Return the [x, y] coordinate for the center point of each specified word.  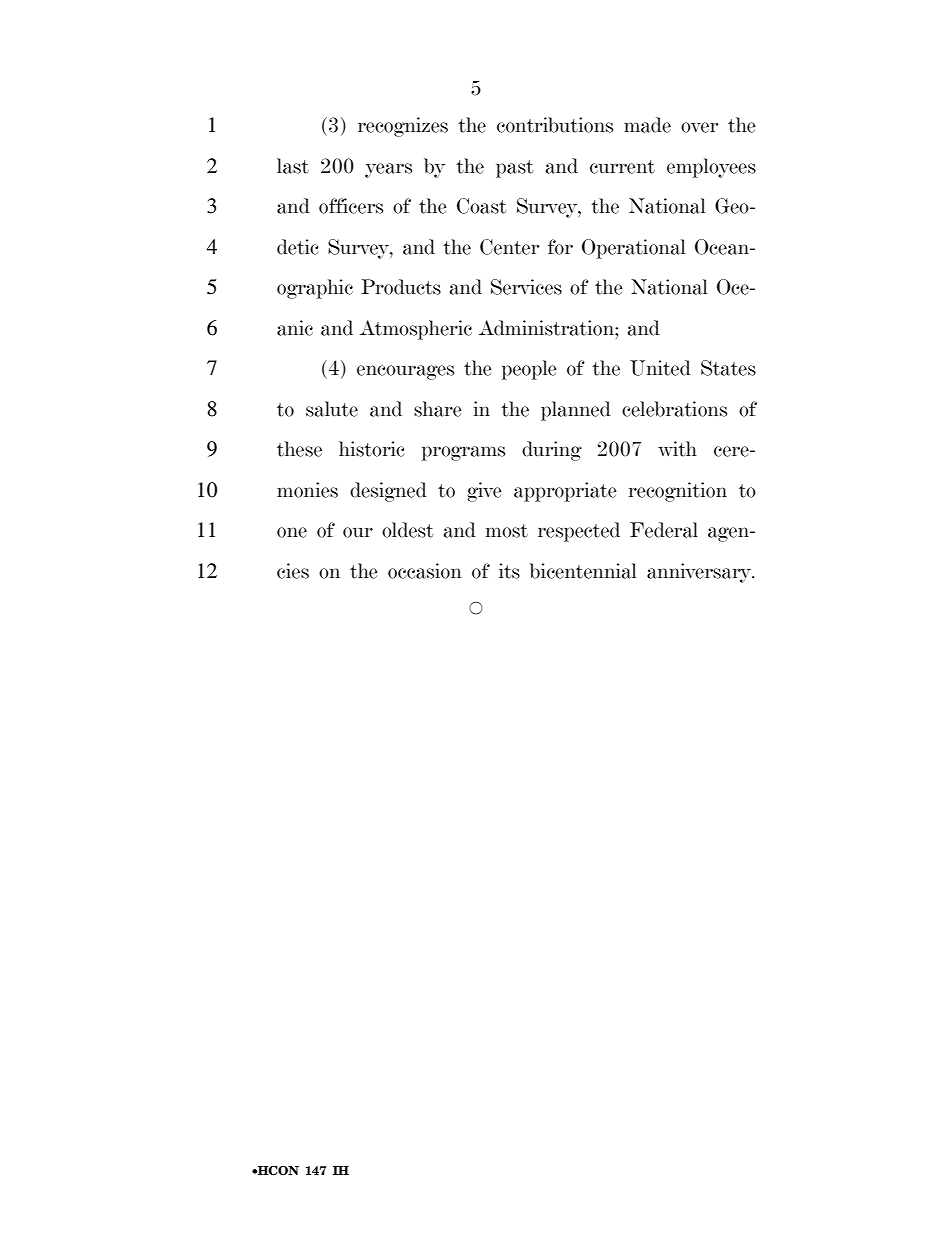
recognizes [403, 127]
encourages [405, 372]
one [292, 532]
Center [509, 247]
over [699, 127]
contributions [555, 125]
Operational [633, 249]
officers [351, 206]
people [529, 370]
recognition [678, 492]
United [660, 368]
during [552, 451]
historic [372, 449]
